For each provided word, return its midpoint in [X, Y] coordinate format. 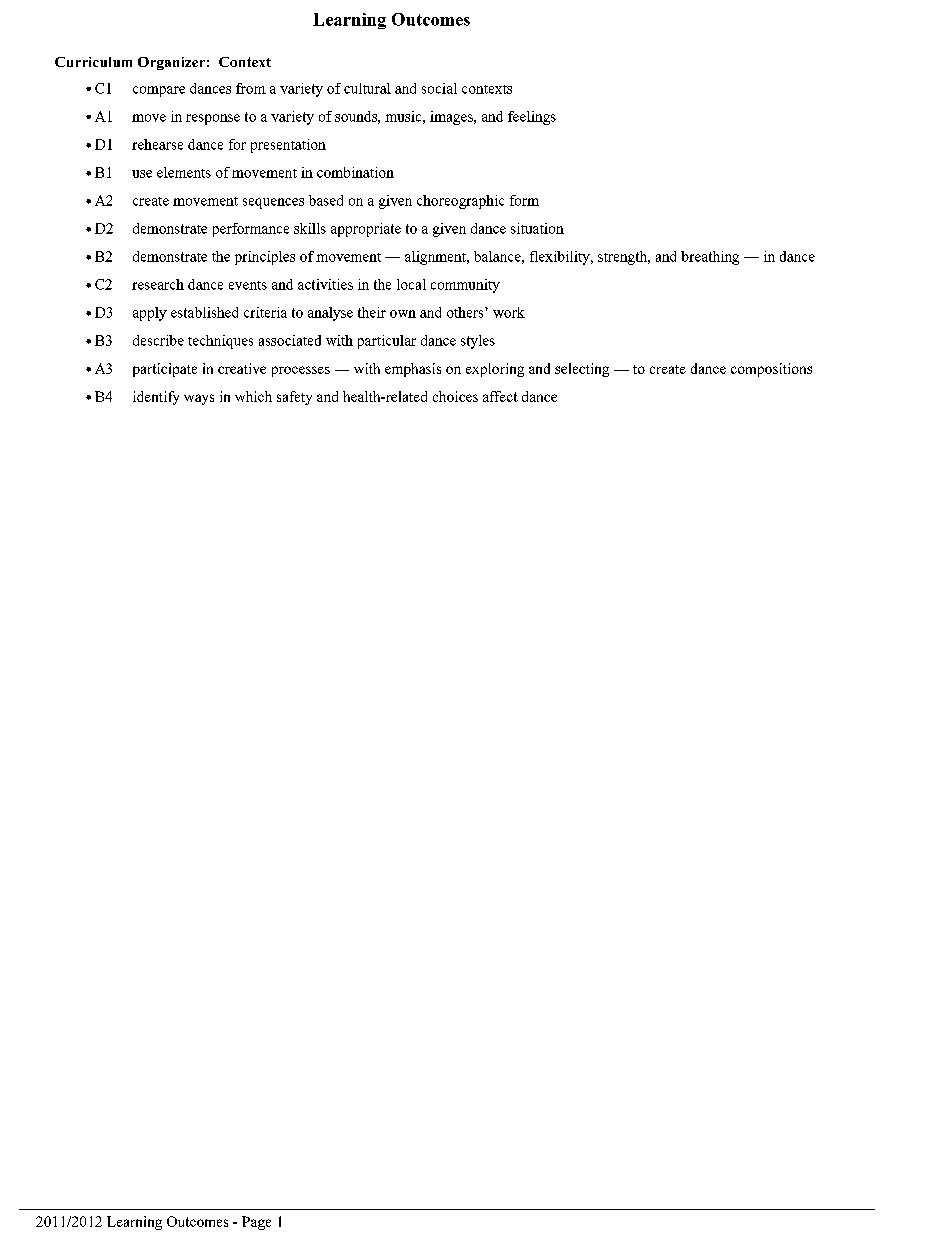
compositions [771, 370]
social [439, 88]
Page [256, 1223]
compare [159, 91]
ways [199, 399]
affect [500, 396]
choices [455, 396]
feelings [532, 118]
